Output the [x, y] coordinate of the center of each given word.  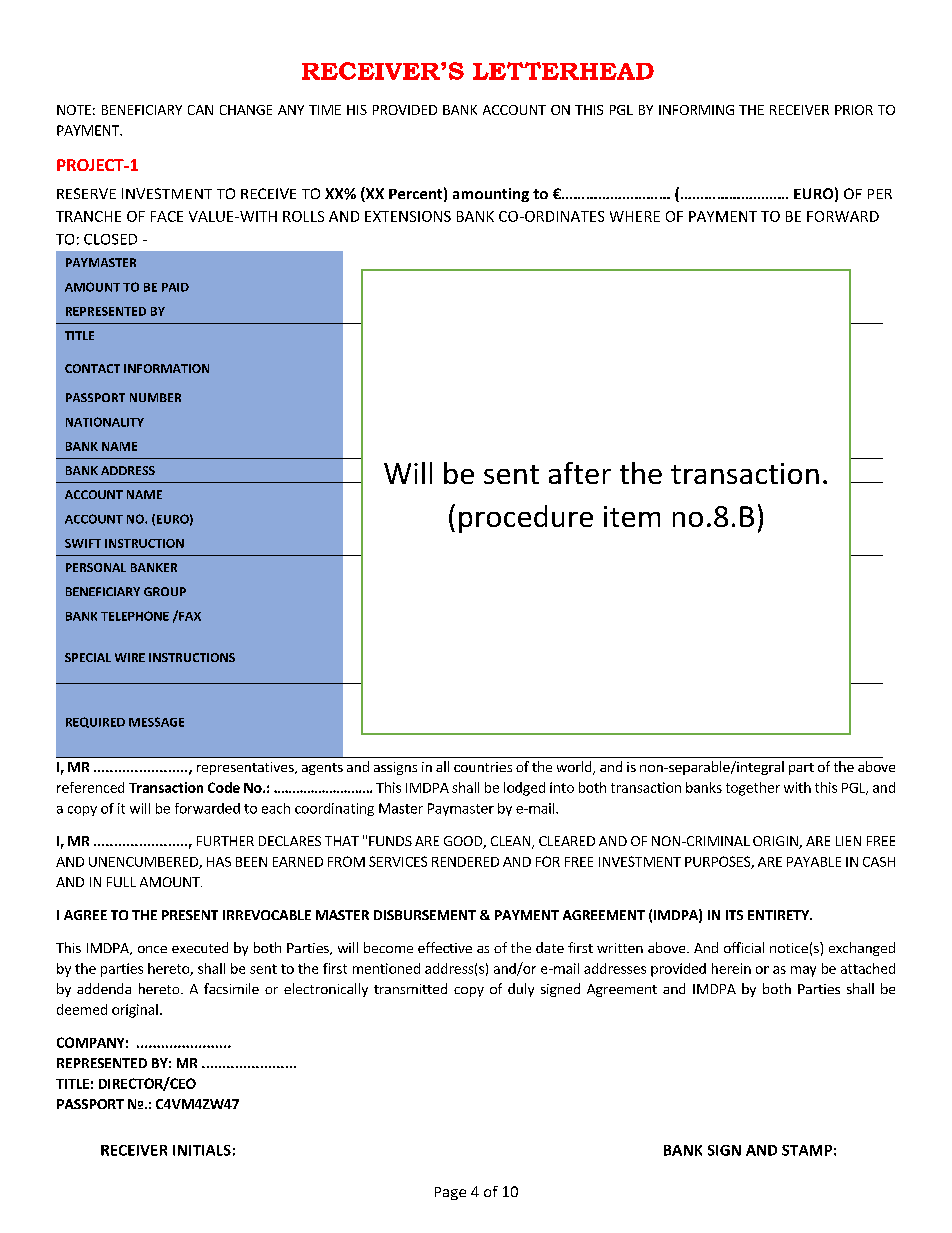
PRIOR [854, 110]
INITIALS [202, 1150]
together [753, 789]
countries [483, 767]
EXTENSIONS [408, 216]
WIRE [130, 657]
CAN [200, 110]
